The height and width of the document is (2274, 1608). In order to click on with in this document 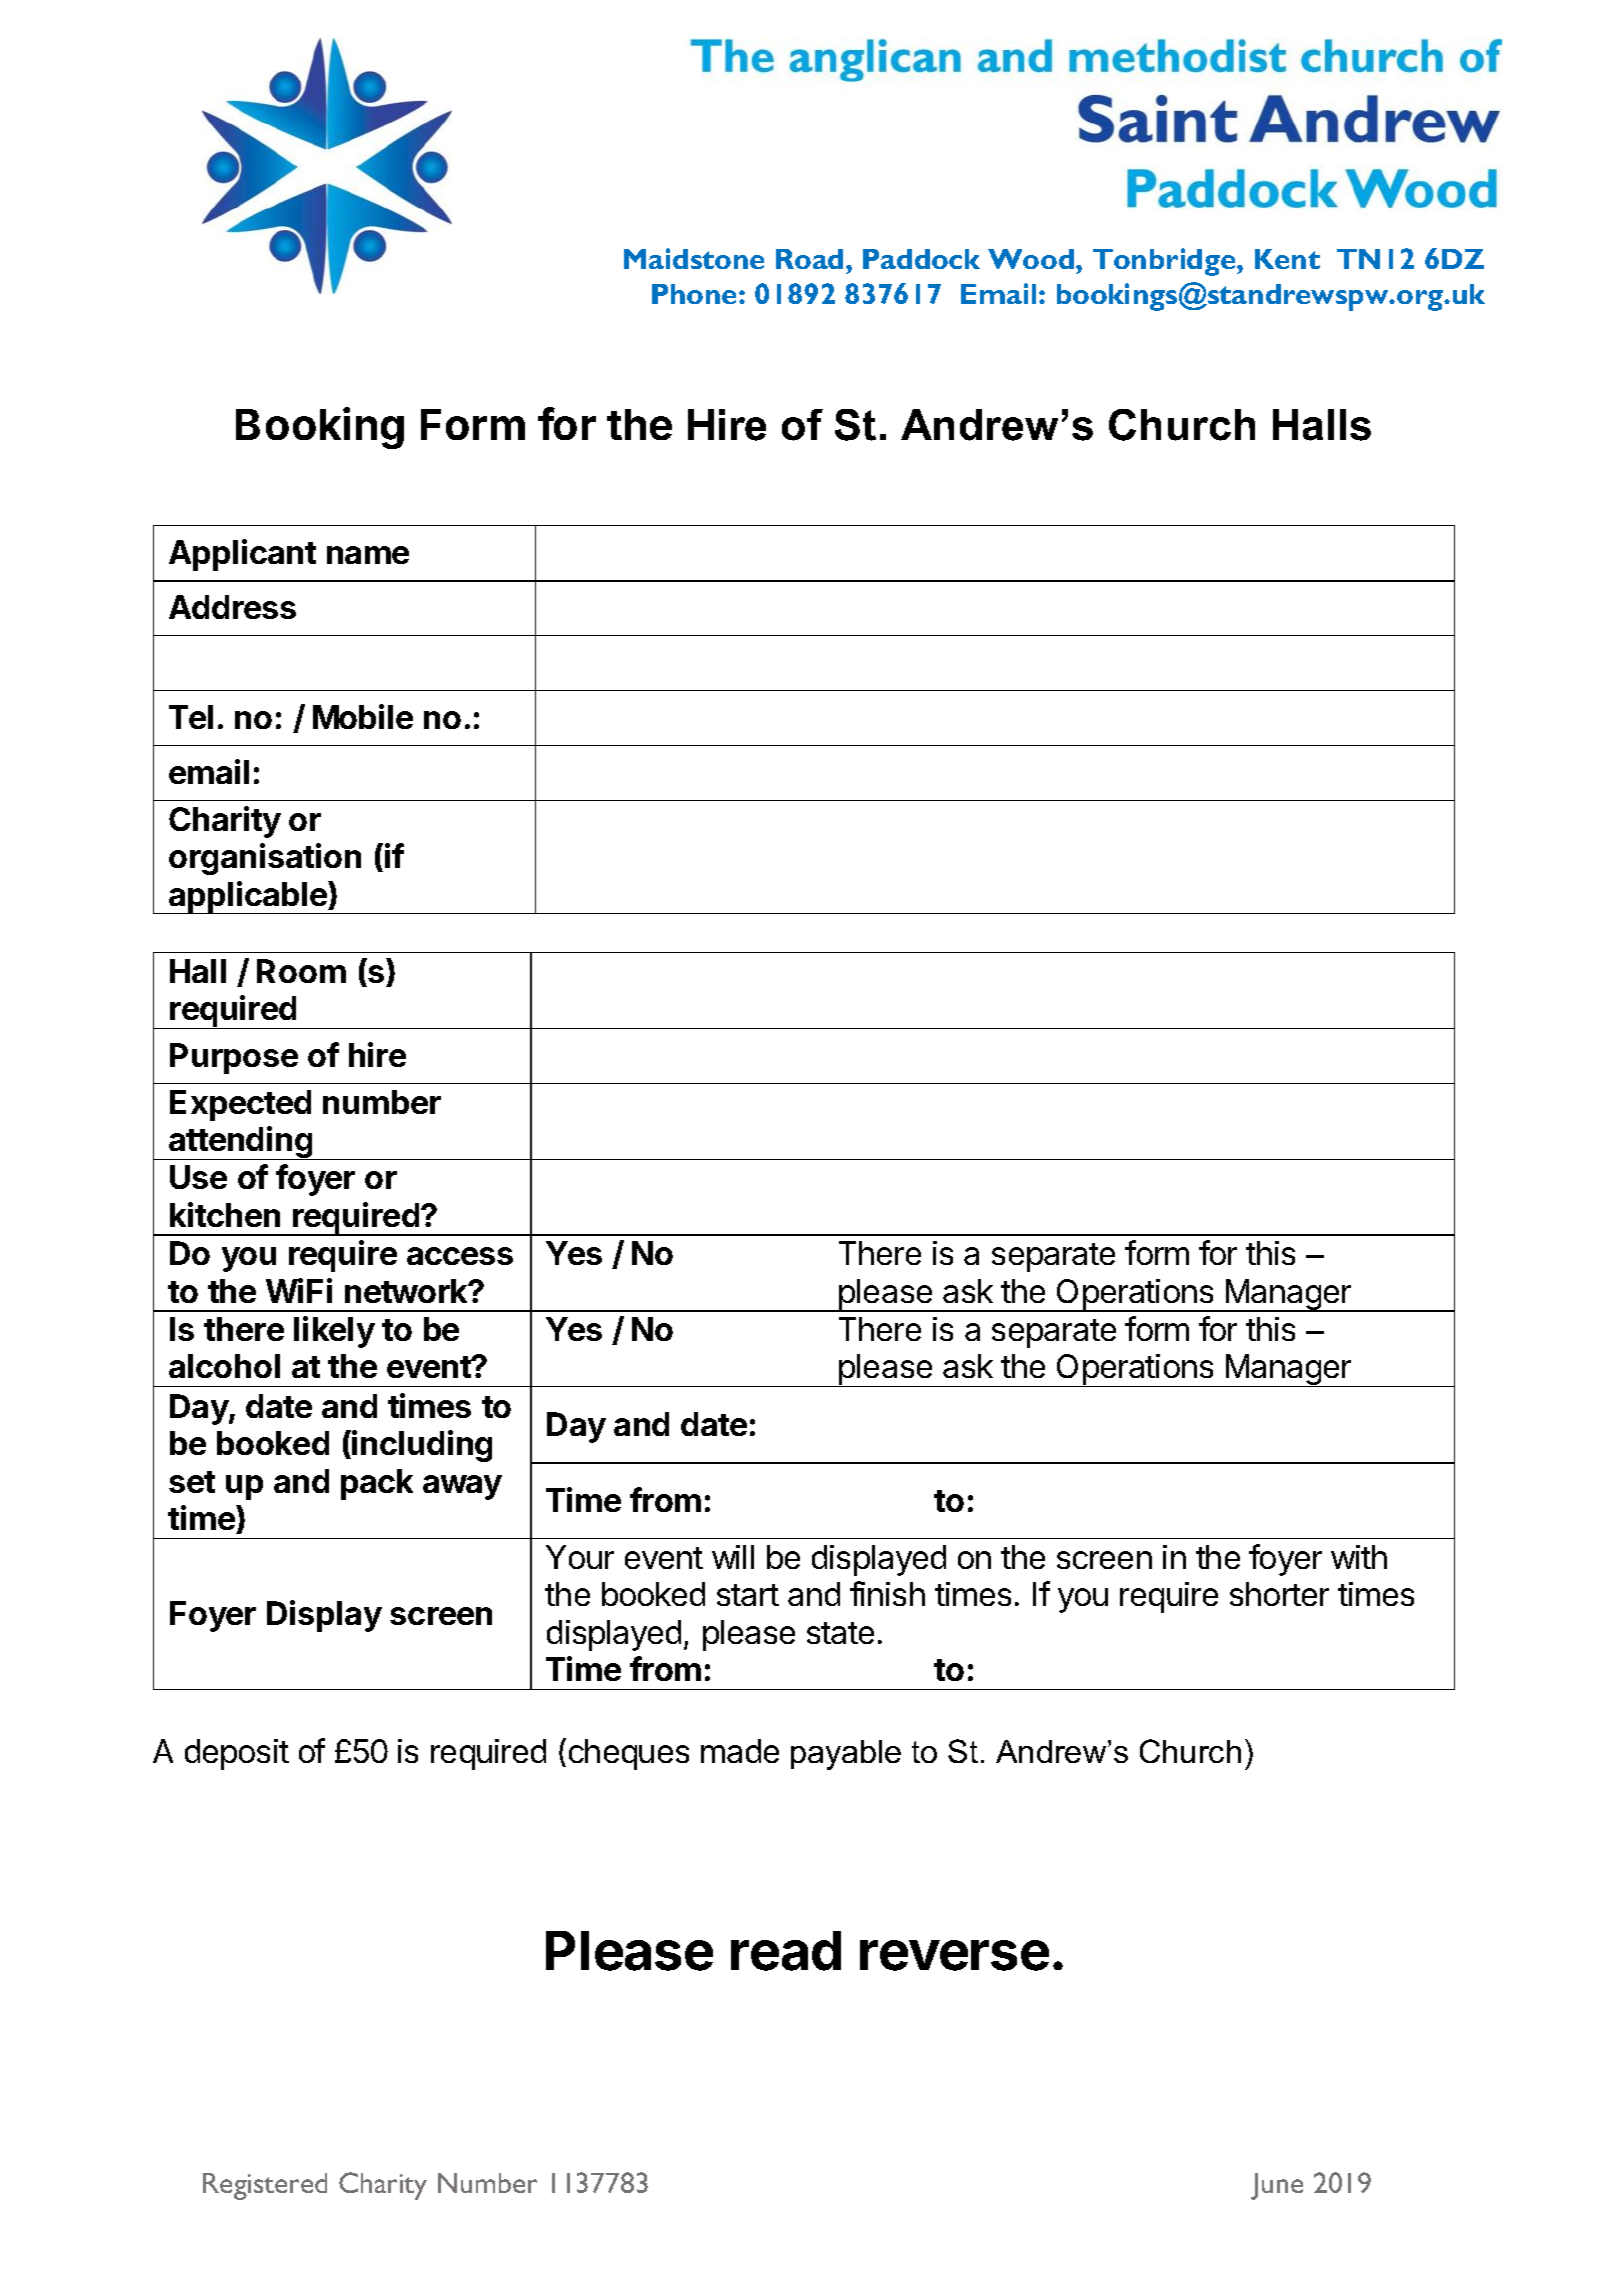, I will do `click(1359, 1557)`.
